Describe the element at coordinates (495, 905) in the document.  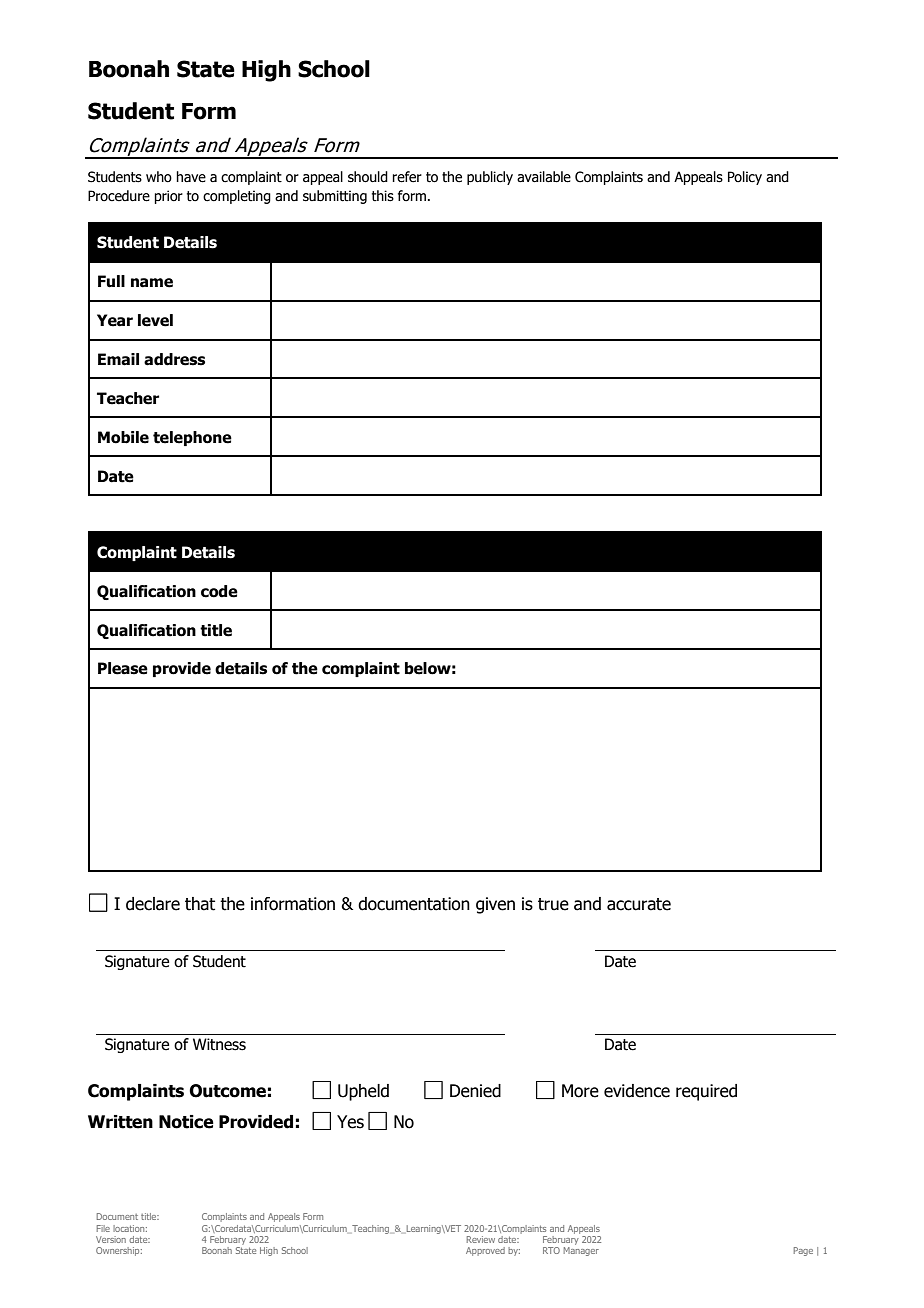
I see `given` at that location.
